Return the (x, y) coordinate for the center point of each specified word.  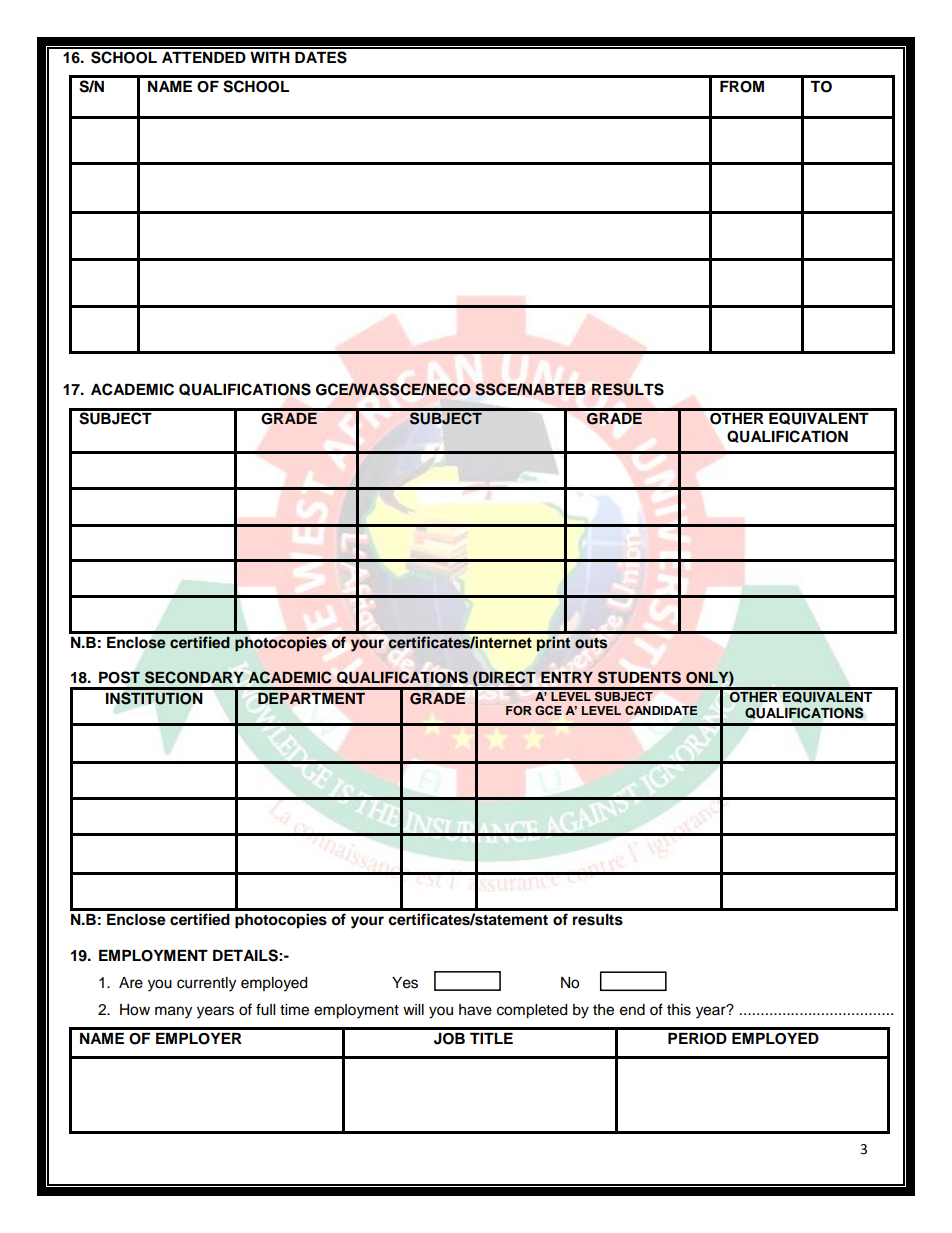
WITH (270, 57)
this (679, 1010)
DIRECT (506, 678)
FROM (742, 87)
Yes (405, 983)
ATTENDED (204, 57)
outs (591, 643)
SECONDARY (194, 677)
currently (206, 984)
